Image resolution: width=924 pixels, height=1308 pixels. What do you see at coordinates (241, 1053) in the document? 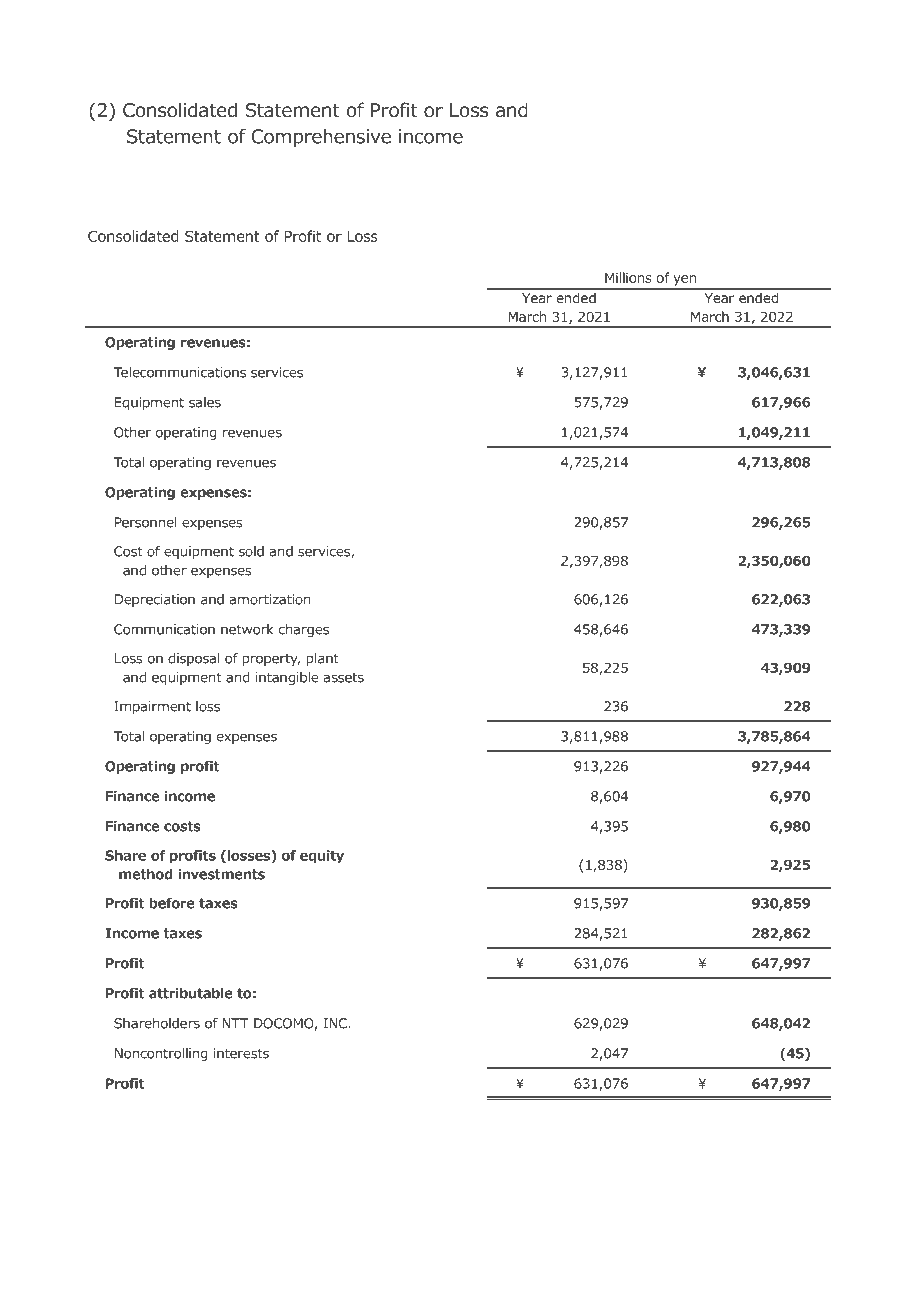
I see `interests` at bounding box center [241, 1053].
